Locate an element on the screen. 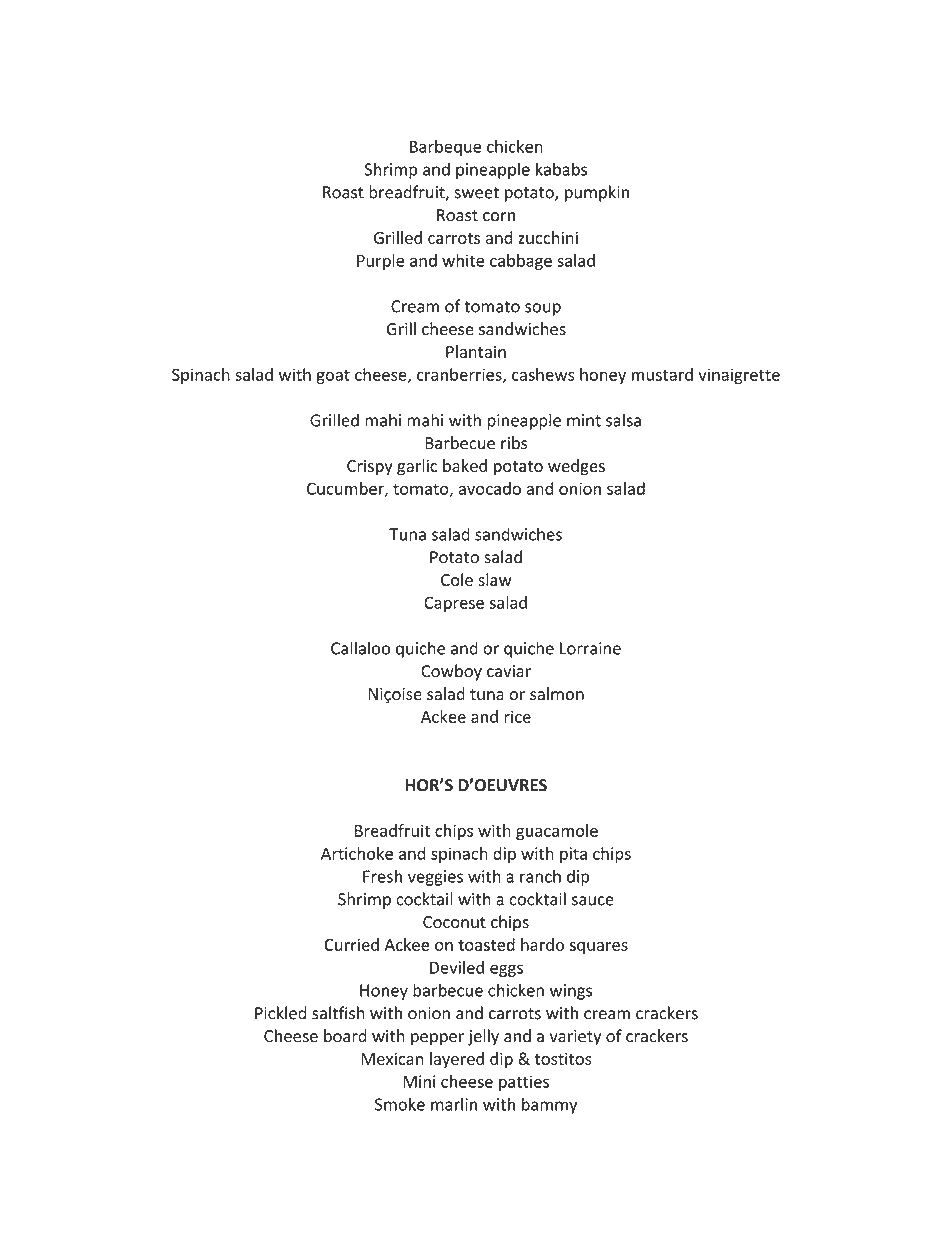  sweet is located at coordinates (476, 193).
